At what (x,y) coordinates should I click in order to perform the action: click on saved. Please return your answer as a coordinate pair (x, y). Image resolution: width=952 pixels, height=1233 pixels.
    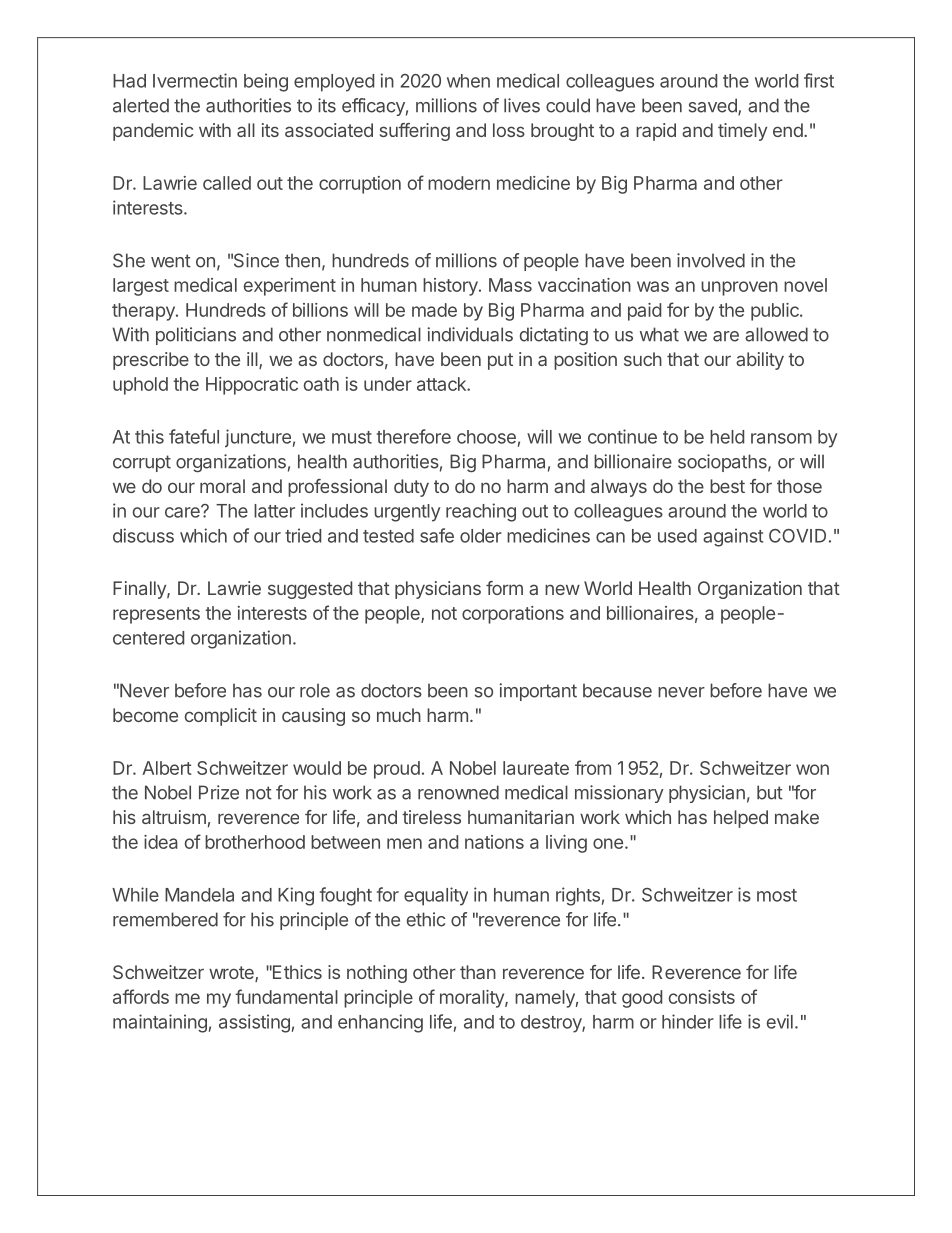
    Looking at the image, I should click on (714, 106).
